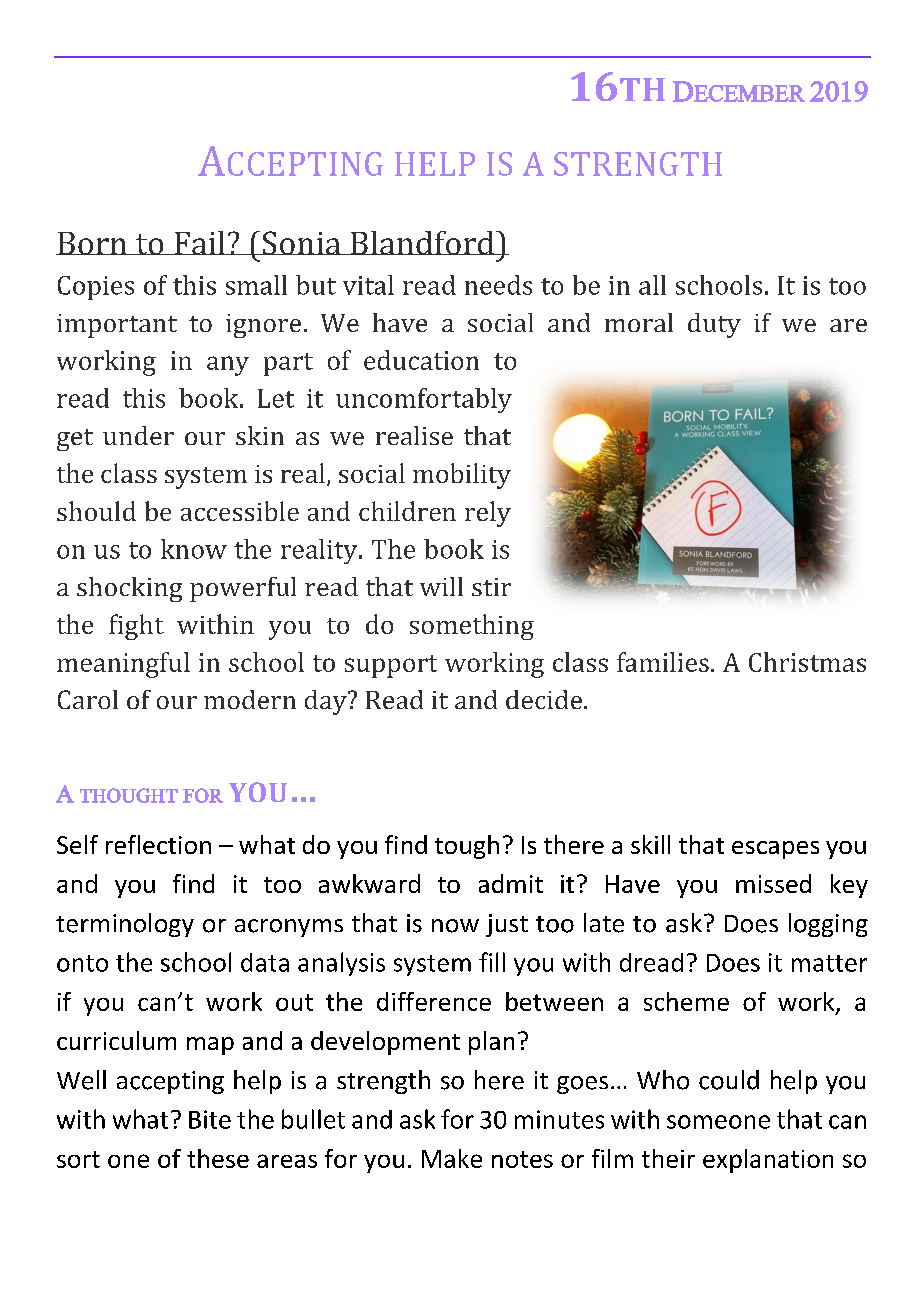  I want to click on Make, so click(452, 1158).
